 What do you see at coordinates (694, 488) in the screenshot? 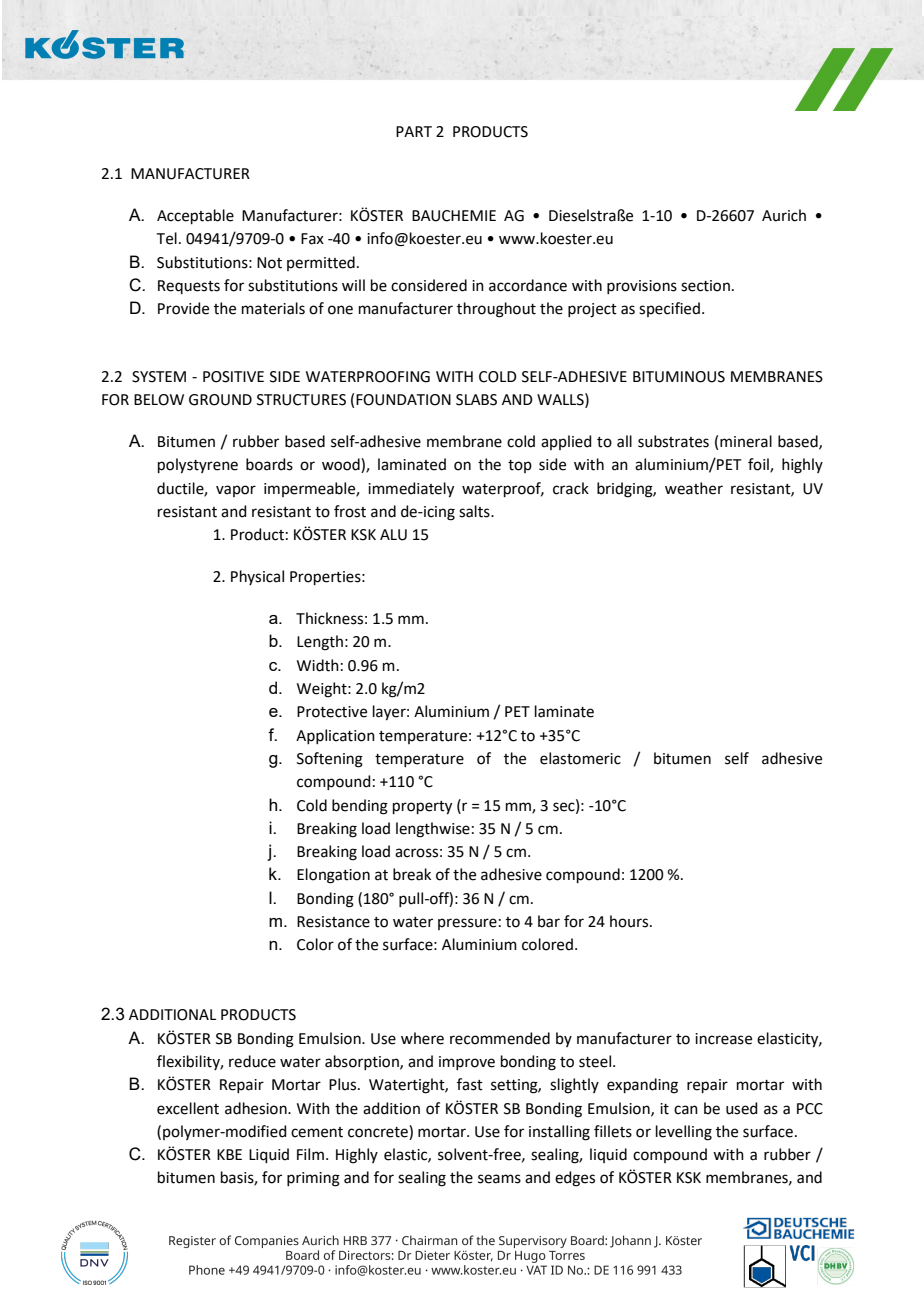
I see `weather` at bounding box center [694, 488].
